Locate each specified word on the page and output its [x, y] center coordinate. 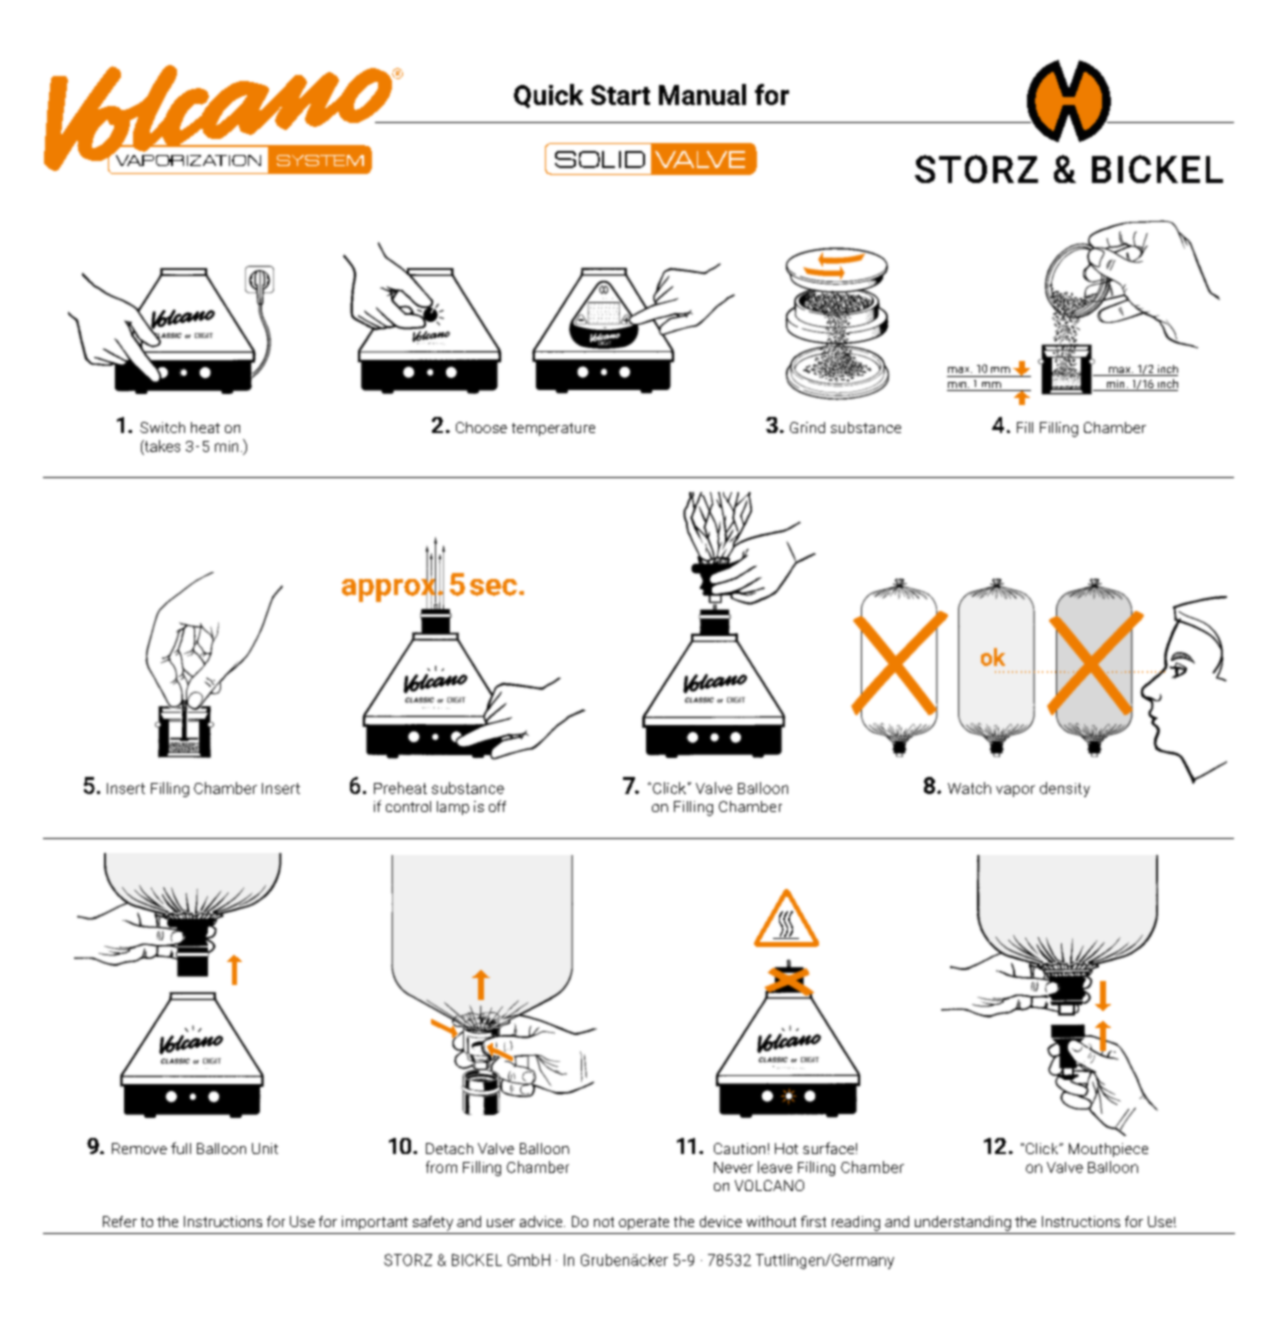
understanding [963, 1223]
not [604, 1222]
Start [620, 95]
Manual [702, 94]
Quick [548, 96]
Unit [265, 1148]
